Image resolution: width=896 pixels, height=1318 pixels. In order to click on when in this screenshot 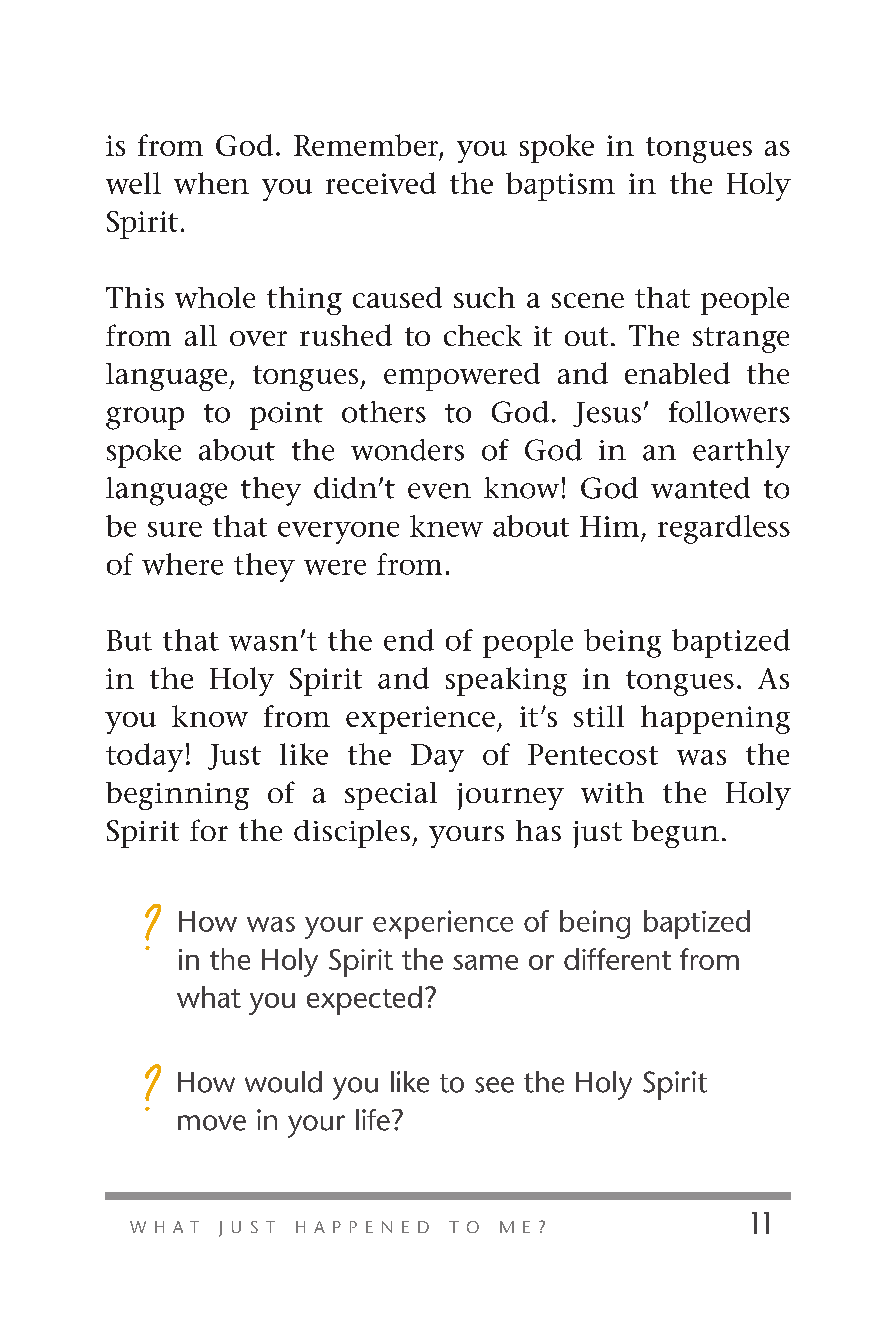, I will do `click(211, 183)`.
